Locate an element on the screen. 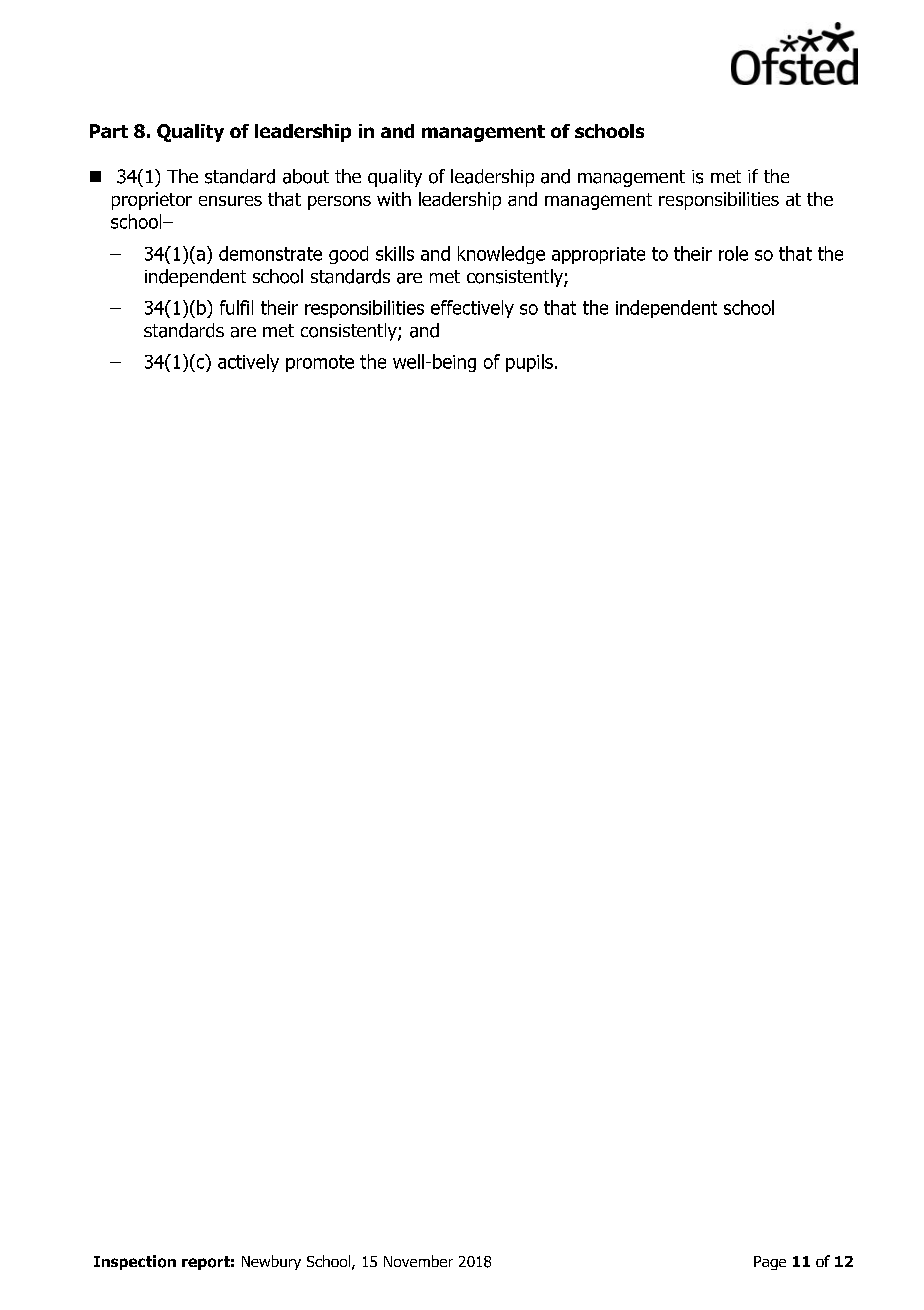 The image size is (924, 1310). skills is located at coordinates (395, 253).
